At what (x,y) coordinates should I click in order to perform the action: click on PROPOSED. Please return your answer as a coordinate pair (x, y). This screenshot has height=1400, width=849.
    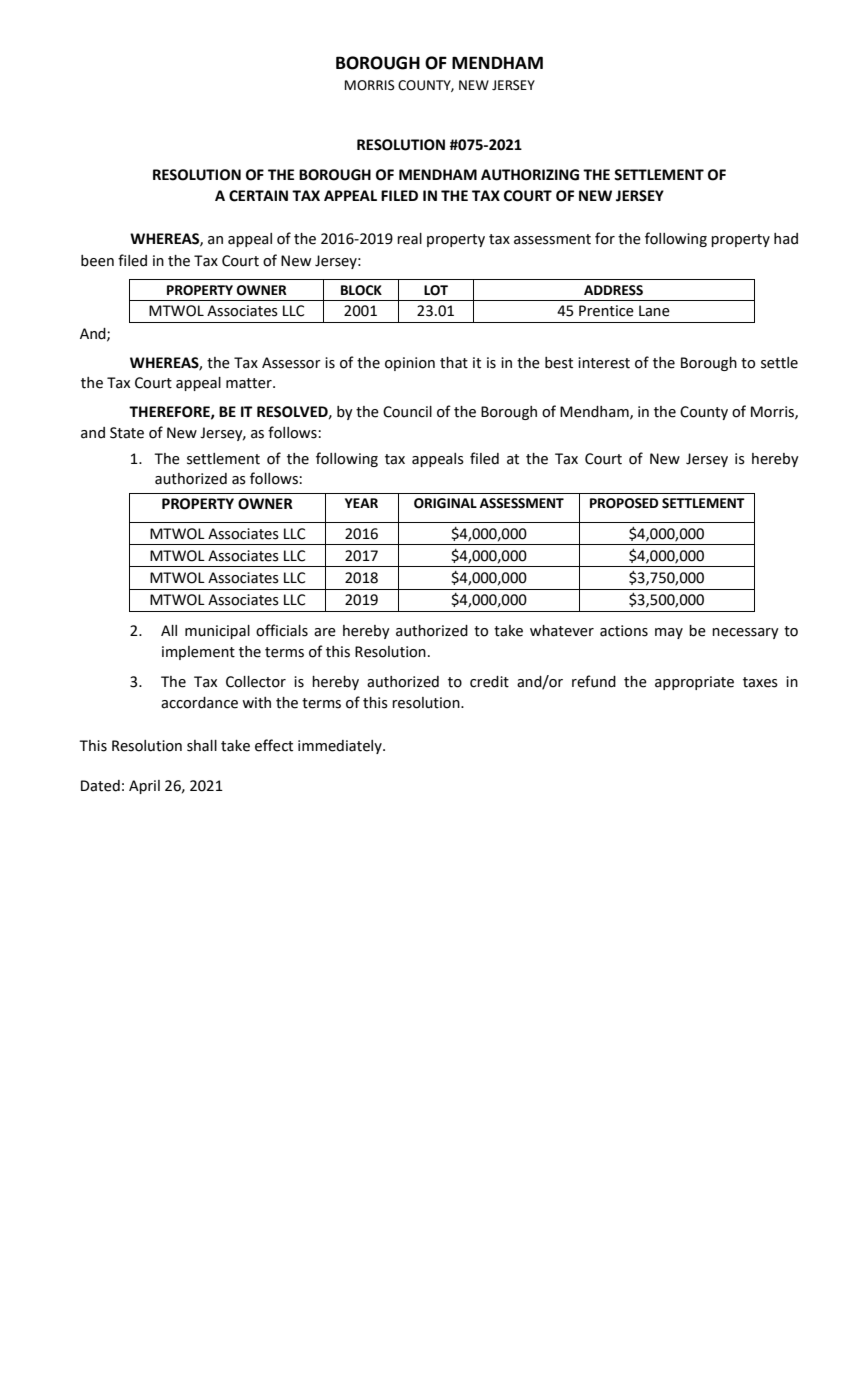
    Looking at the image, I should click on (624, 503).
